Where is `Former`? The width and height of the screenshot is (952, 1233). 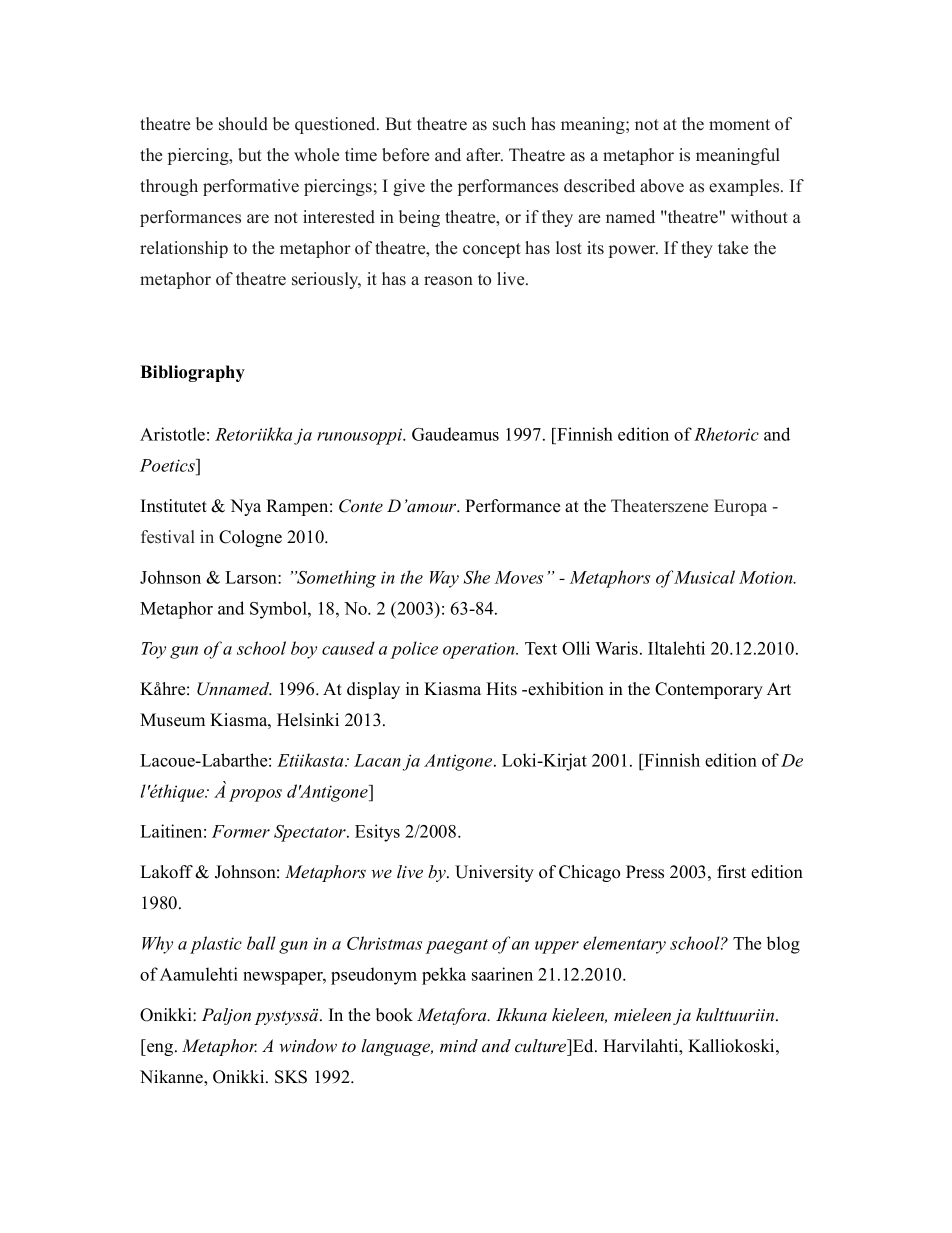
Former is located at coordinates (241, 831).
